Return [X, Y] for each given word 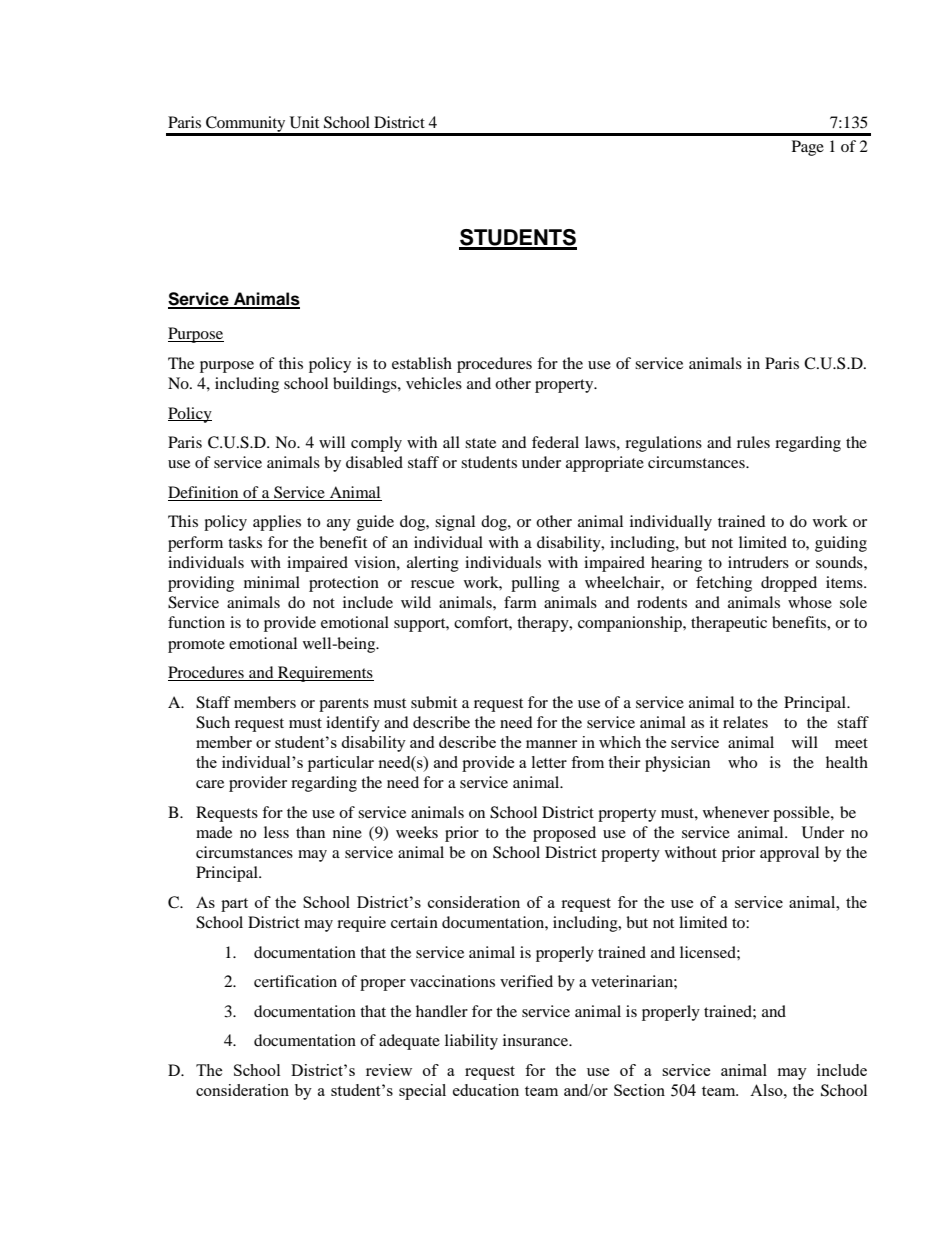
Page [808, 148]
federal [555, 442]
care [210, 784]
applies [277, 523]
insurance [537, 1040]
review [389, 1070]
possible [802, 814]
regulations [663, 444]
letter [549, 762]
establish [422, 363]
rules [753, 442]
